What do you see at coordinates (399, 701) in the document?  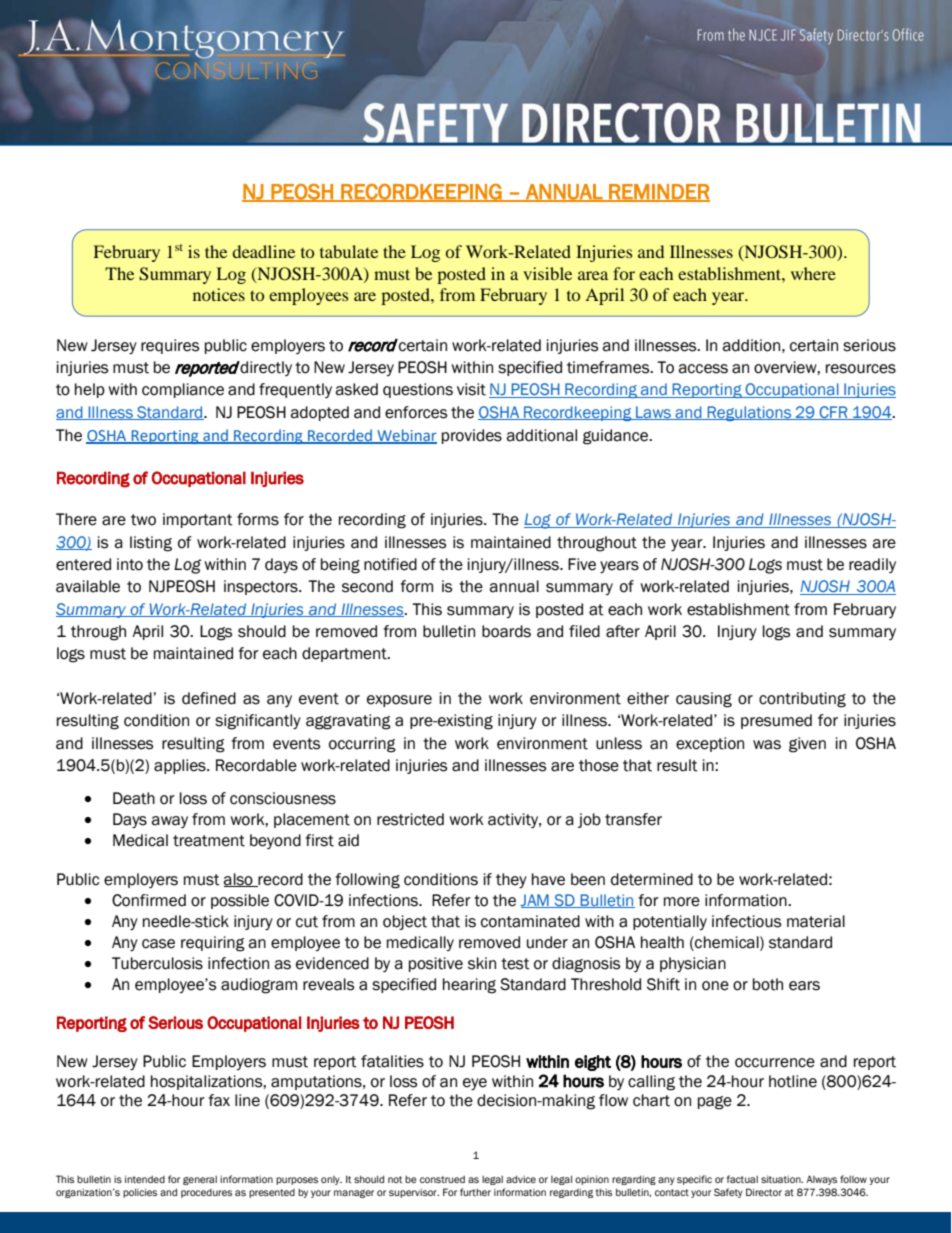 I see `exposure` at bounding box center [399, 701].
